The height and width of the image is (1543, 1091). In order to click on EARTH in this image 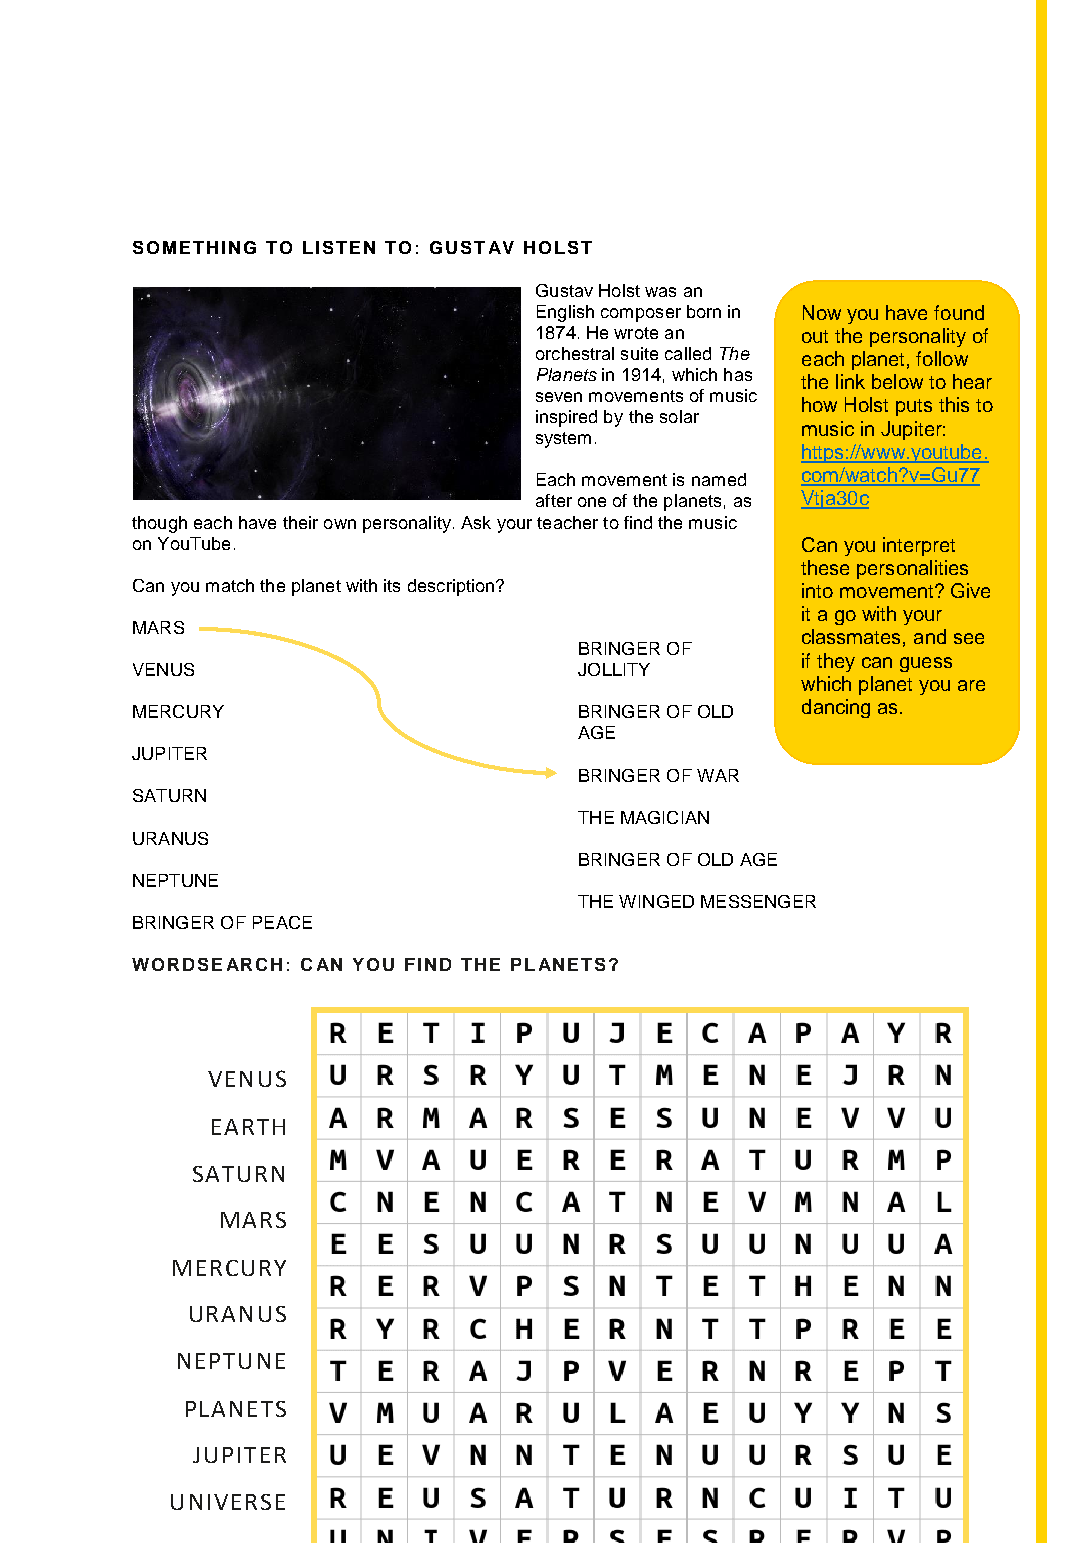, I will do `click(248, 1127)`.
